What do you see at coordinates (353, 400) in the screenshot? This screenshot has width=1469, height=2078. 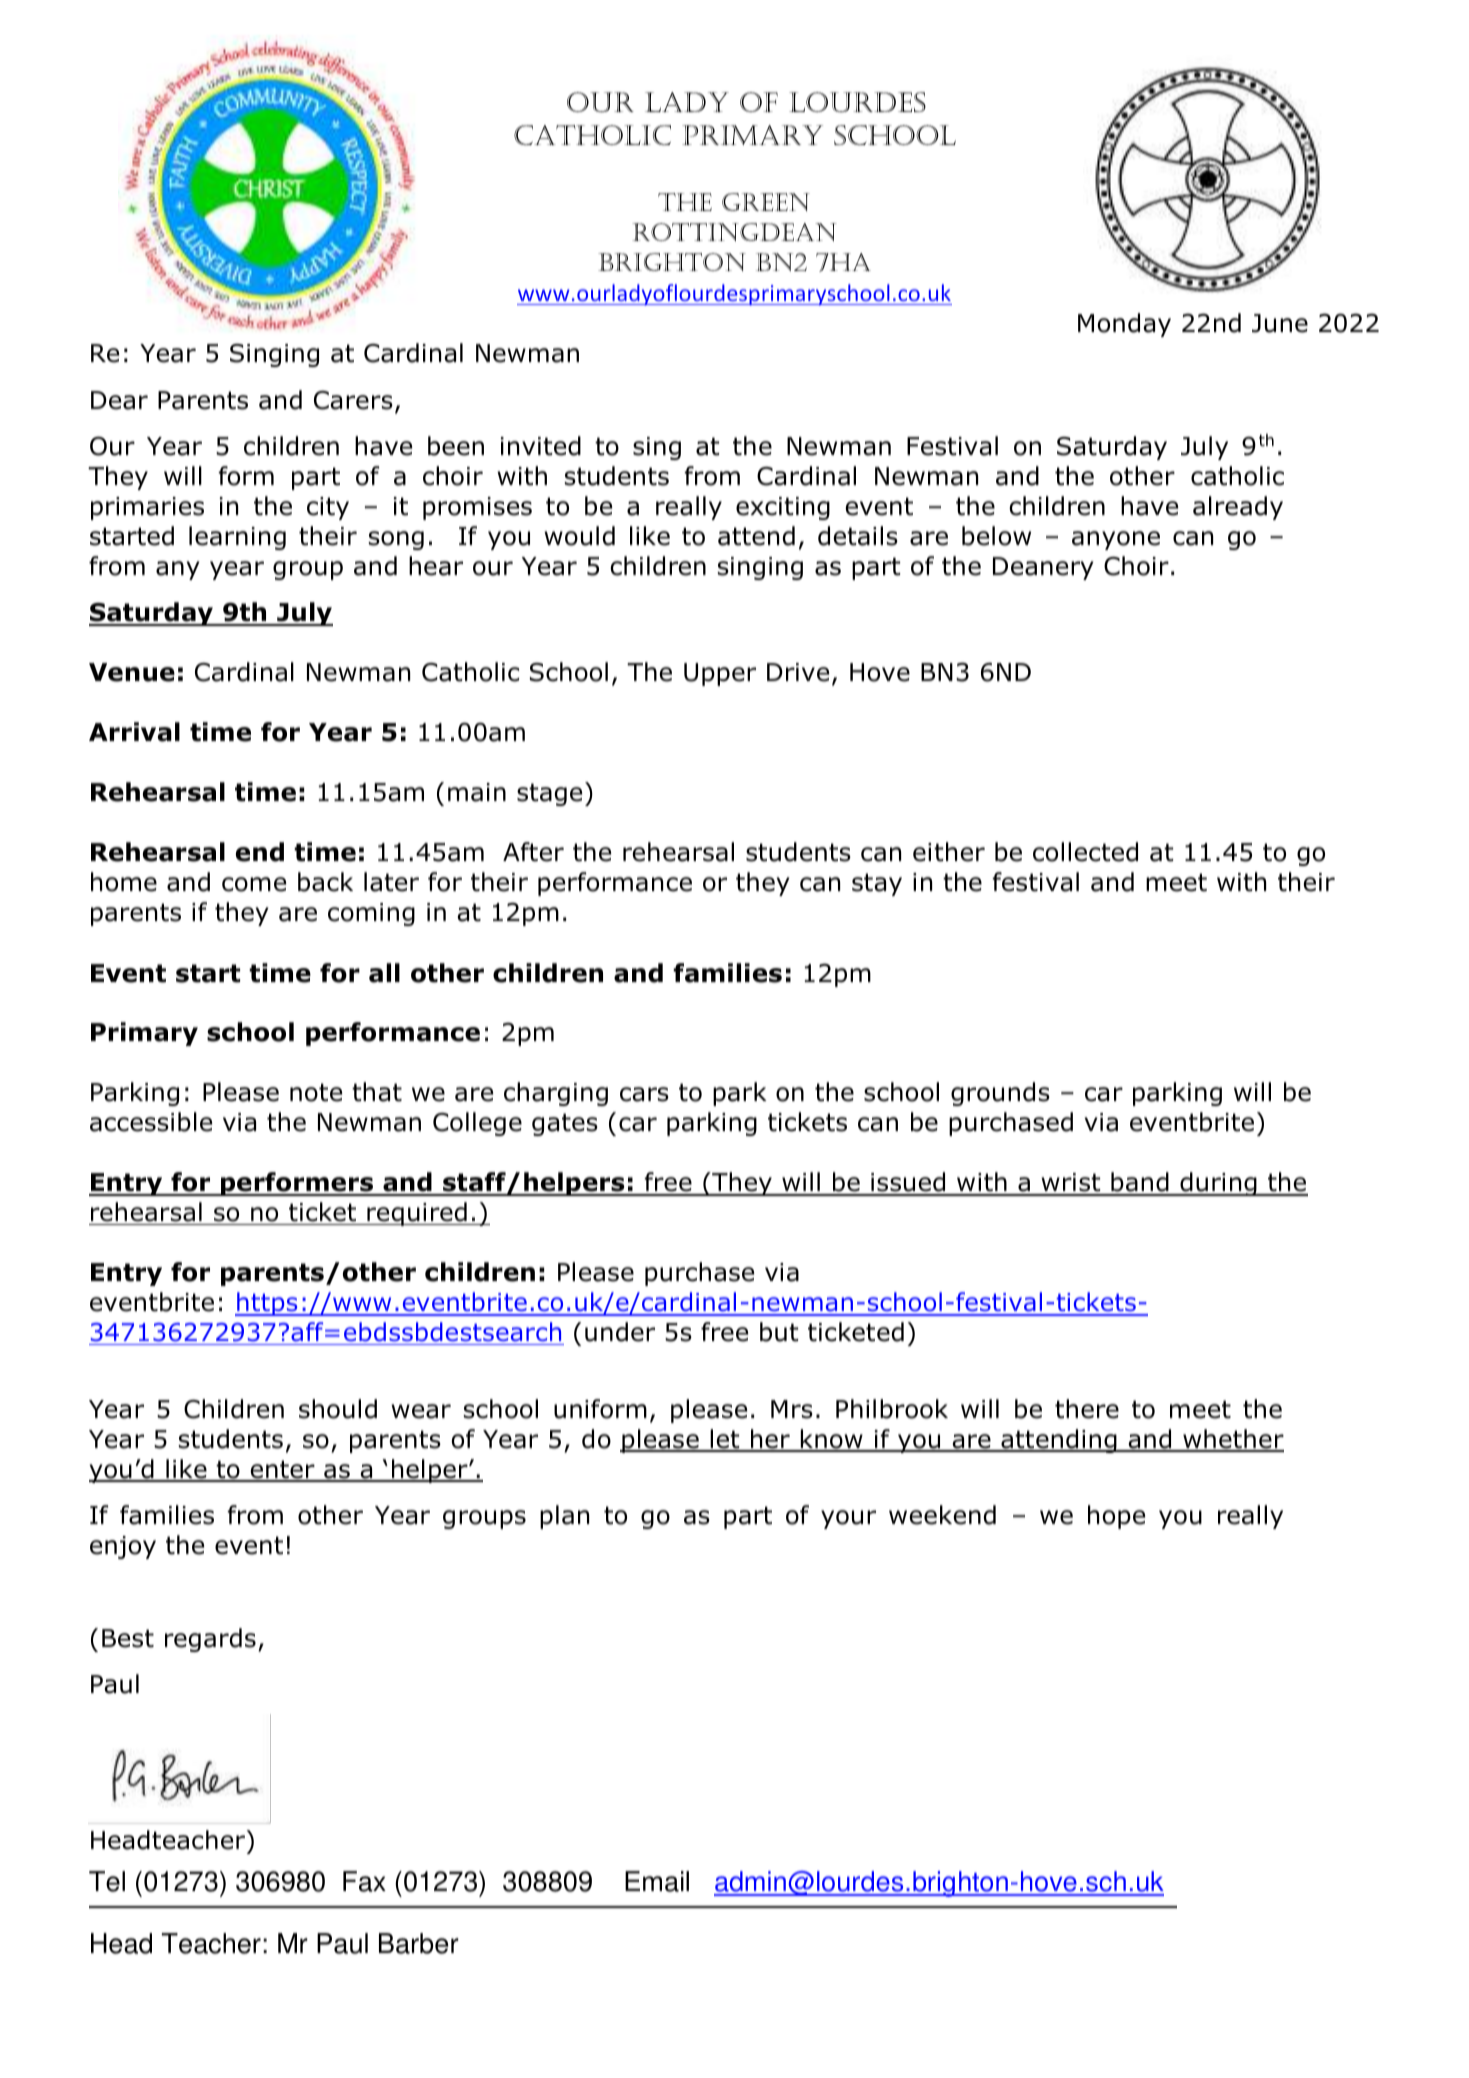 I see `Carers` at bounding box center [353, 400].
